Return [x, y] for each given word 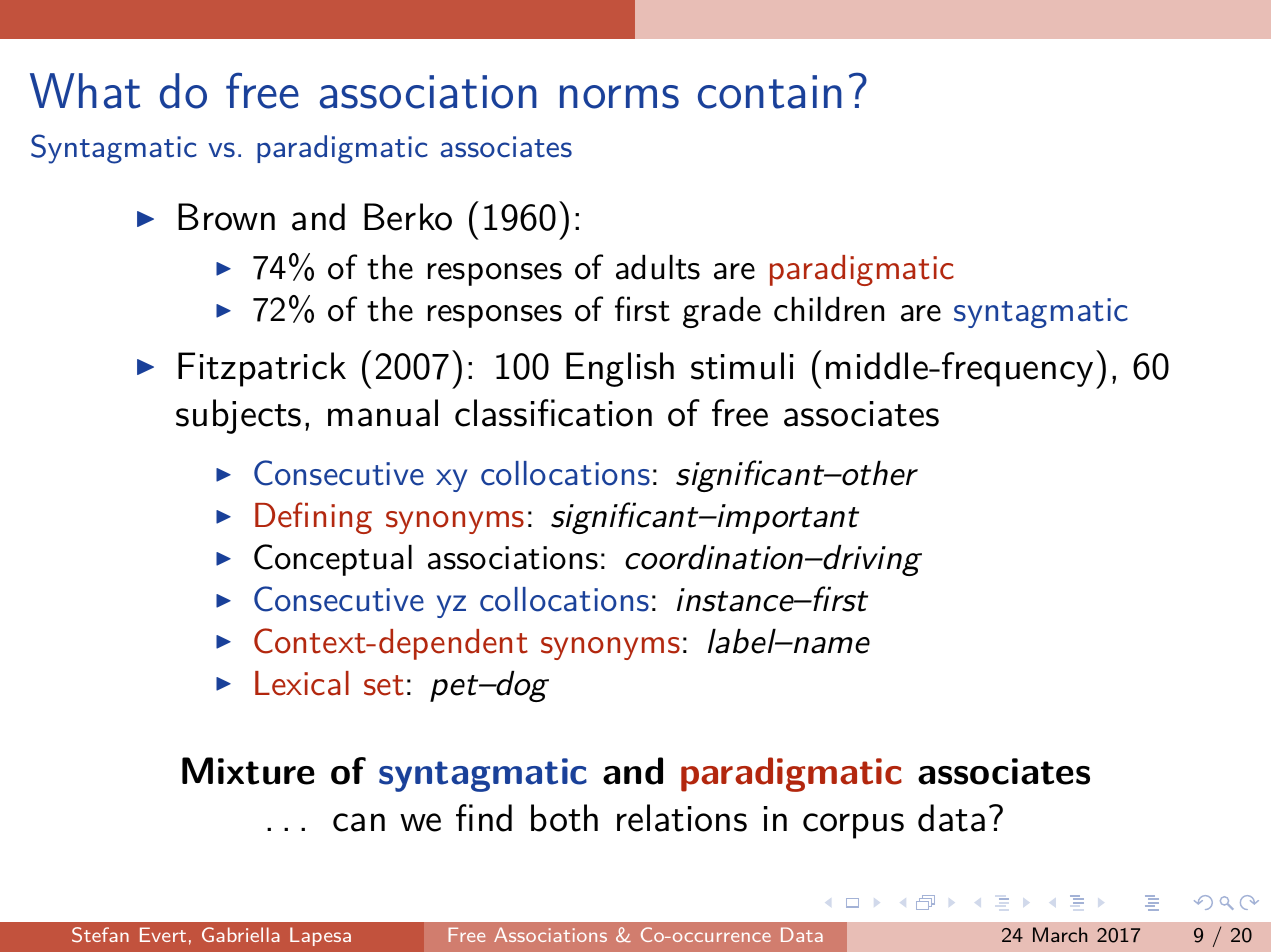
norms [619, 97]
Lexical [302, 683]
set [384, 685]
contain [770, 92]
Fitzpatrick [262, 369]
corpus [853, 826]
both [564, 818]
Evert [163, 934]
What [85, 91]
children [829, 309]
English [620, 369]
